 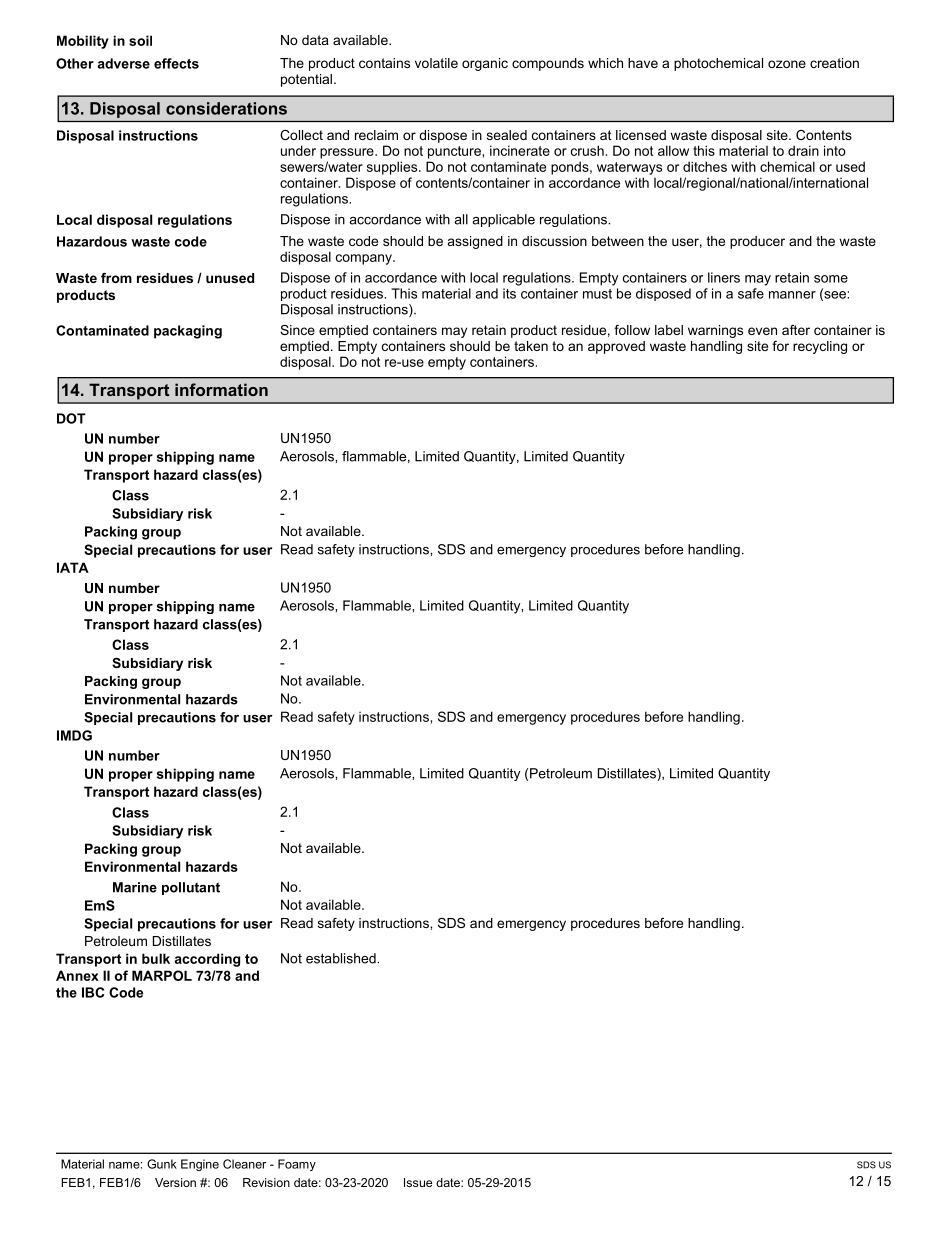 I want to click on packaging, so click(x=188, y=332).
